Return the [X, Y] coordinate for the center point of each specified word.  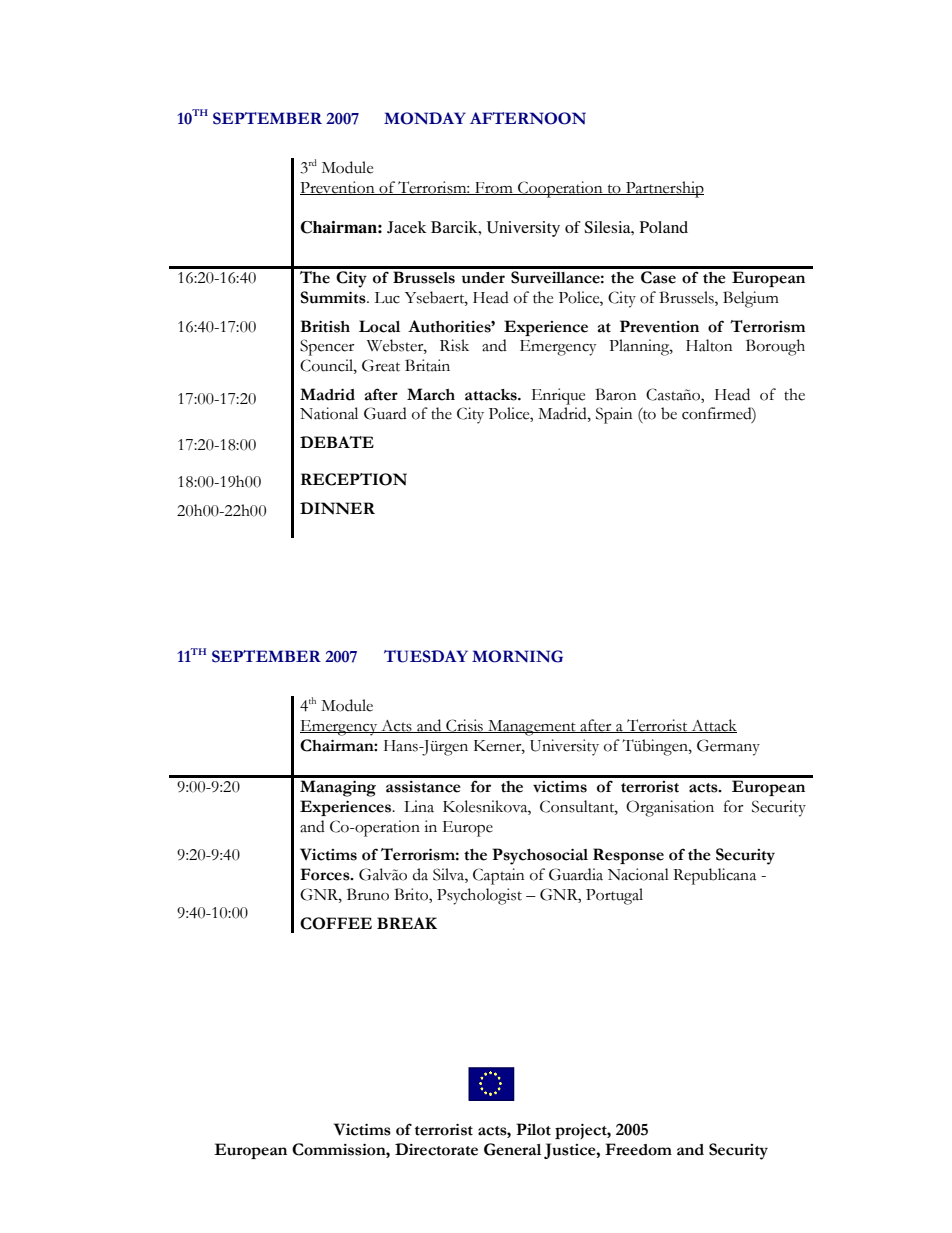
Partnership [664, 189]
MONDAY [425, 118]
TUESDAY [426, 656]
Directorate [436, 1149]
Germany [728, 747]
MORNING [517, 656]
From [494, 188]
